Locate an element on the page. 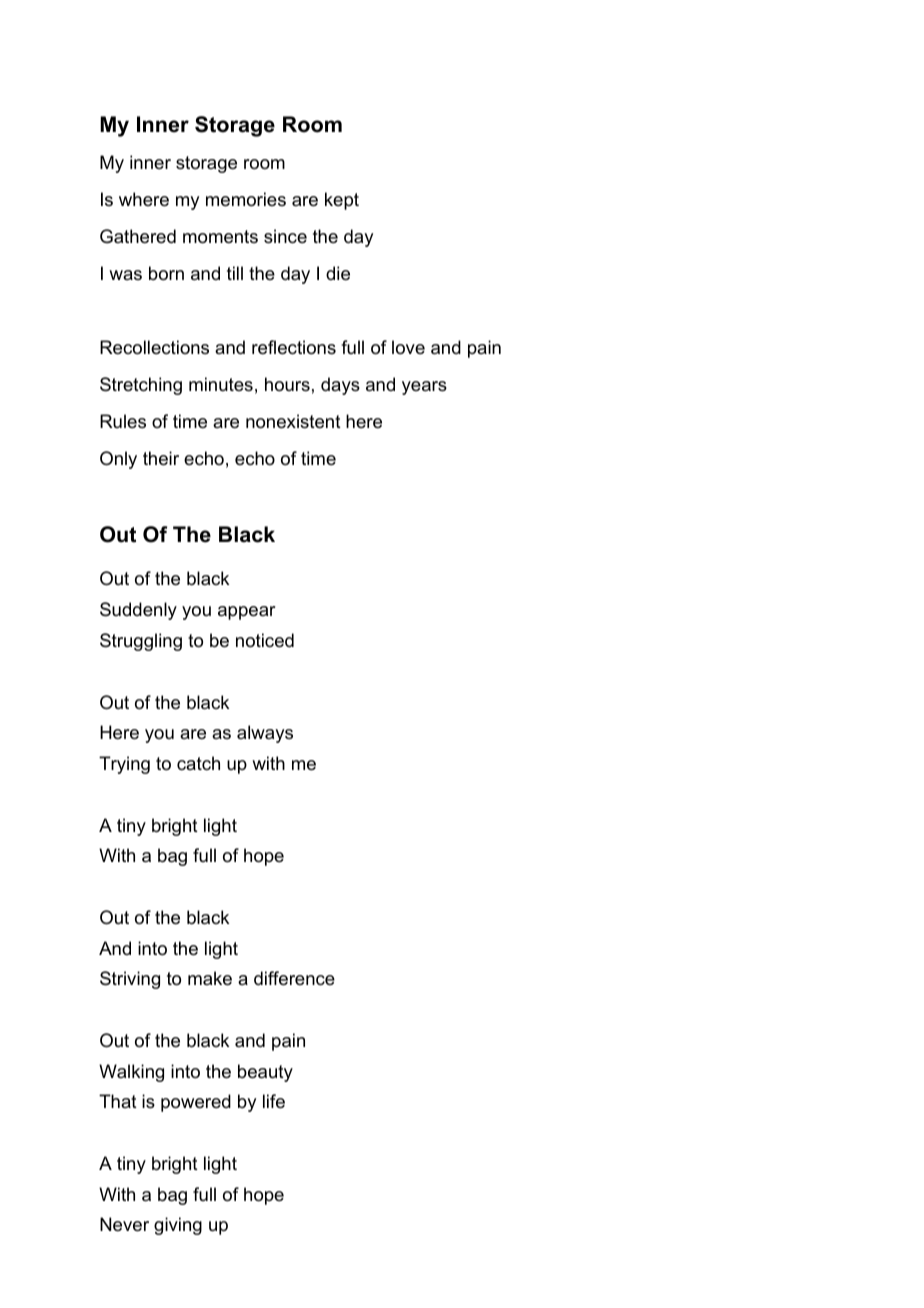 Image resolution: width=924 pixels, height=1308 pixels. since is located at coordinates (285, 236).
